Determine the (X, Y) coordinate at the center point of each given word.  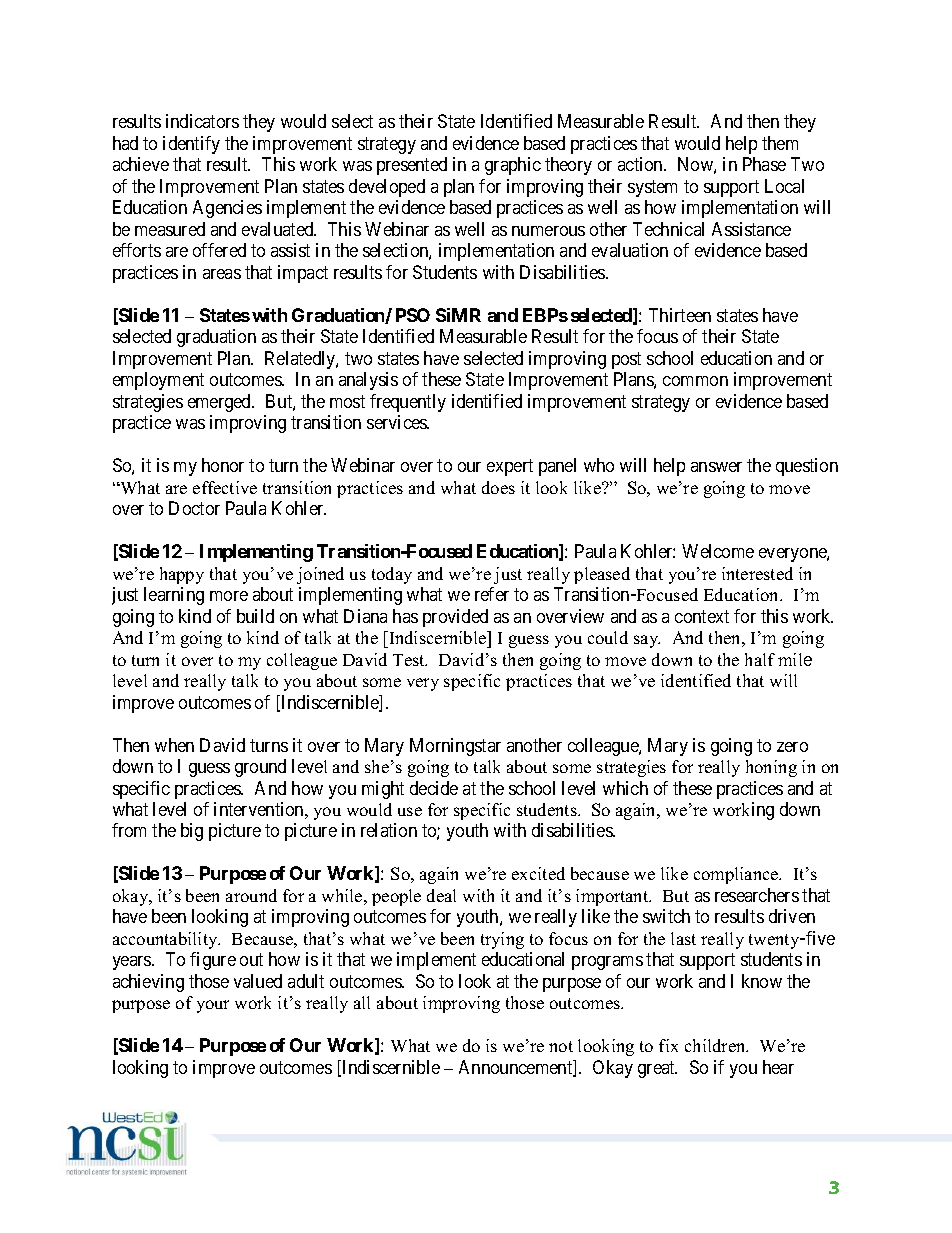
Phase (764, 164)
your (213, 1006)
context (702, 616)
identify (191, 145)
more (229, 596)
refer (492, 594)
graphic (513, 166)
